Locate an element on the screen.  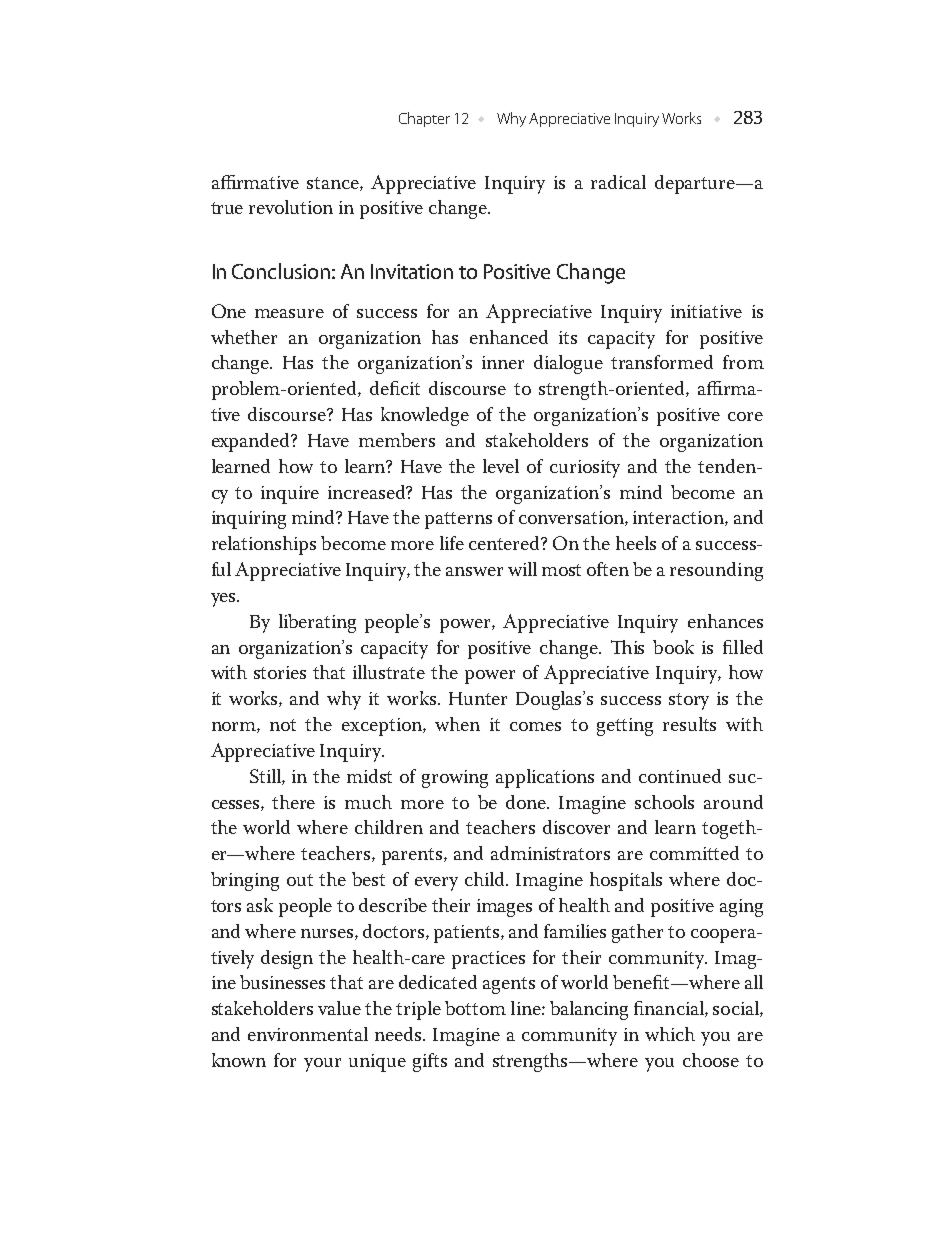
radical is located at coordinates (618, 182).
